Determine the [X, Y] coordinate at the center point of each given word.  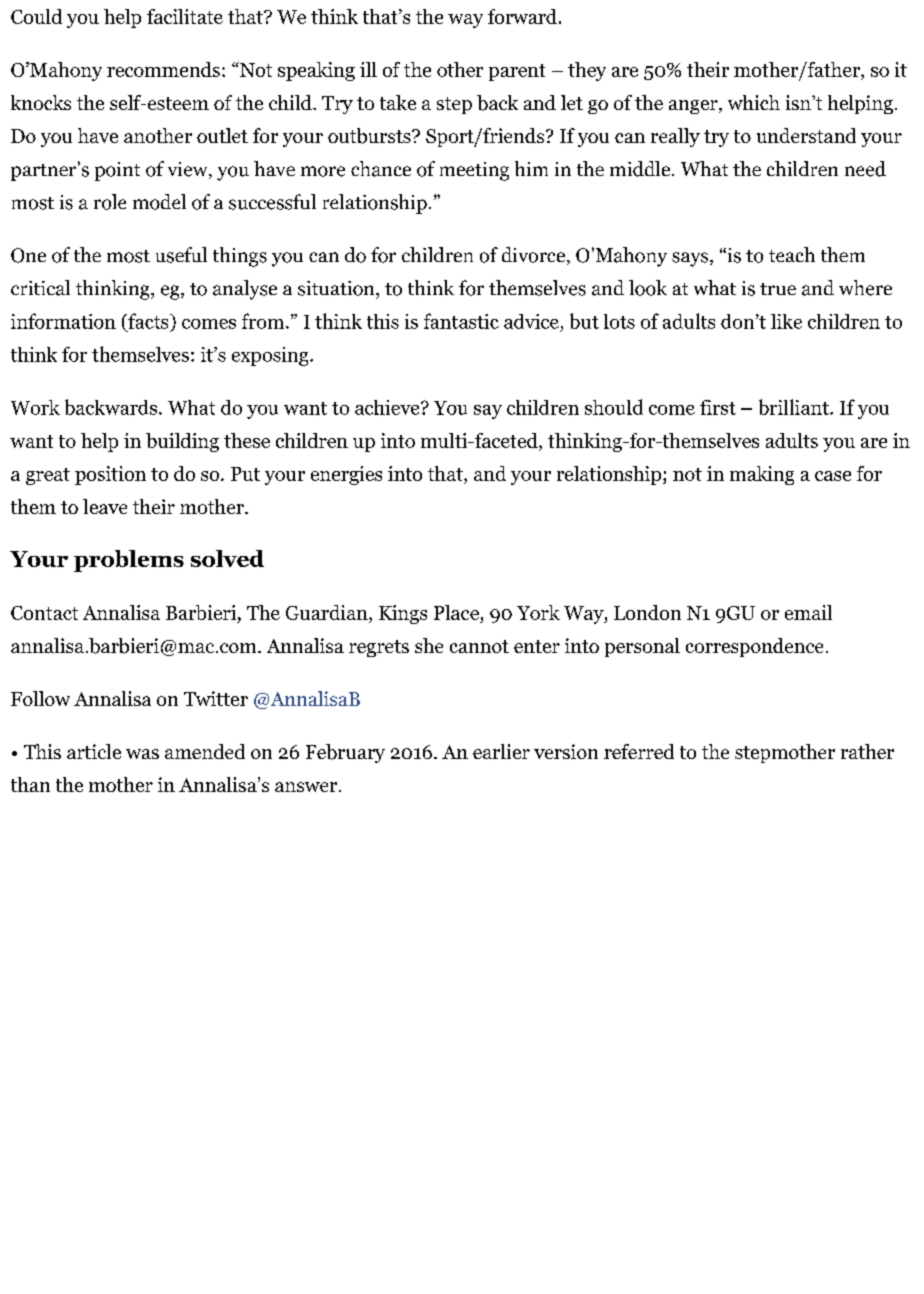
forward [522, 16]
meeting [474, 171]
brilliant [795, 407]
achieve [388, 407]
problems [129, 561]
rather [867, 751]
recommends [163, 69]
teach [792, 254]
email [808, 612]
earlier [501, 751]
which [754, 102]
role [110, 202]
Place [457, 614]
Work [35, 407]
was [142, 754]
